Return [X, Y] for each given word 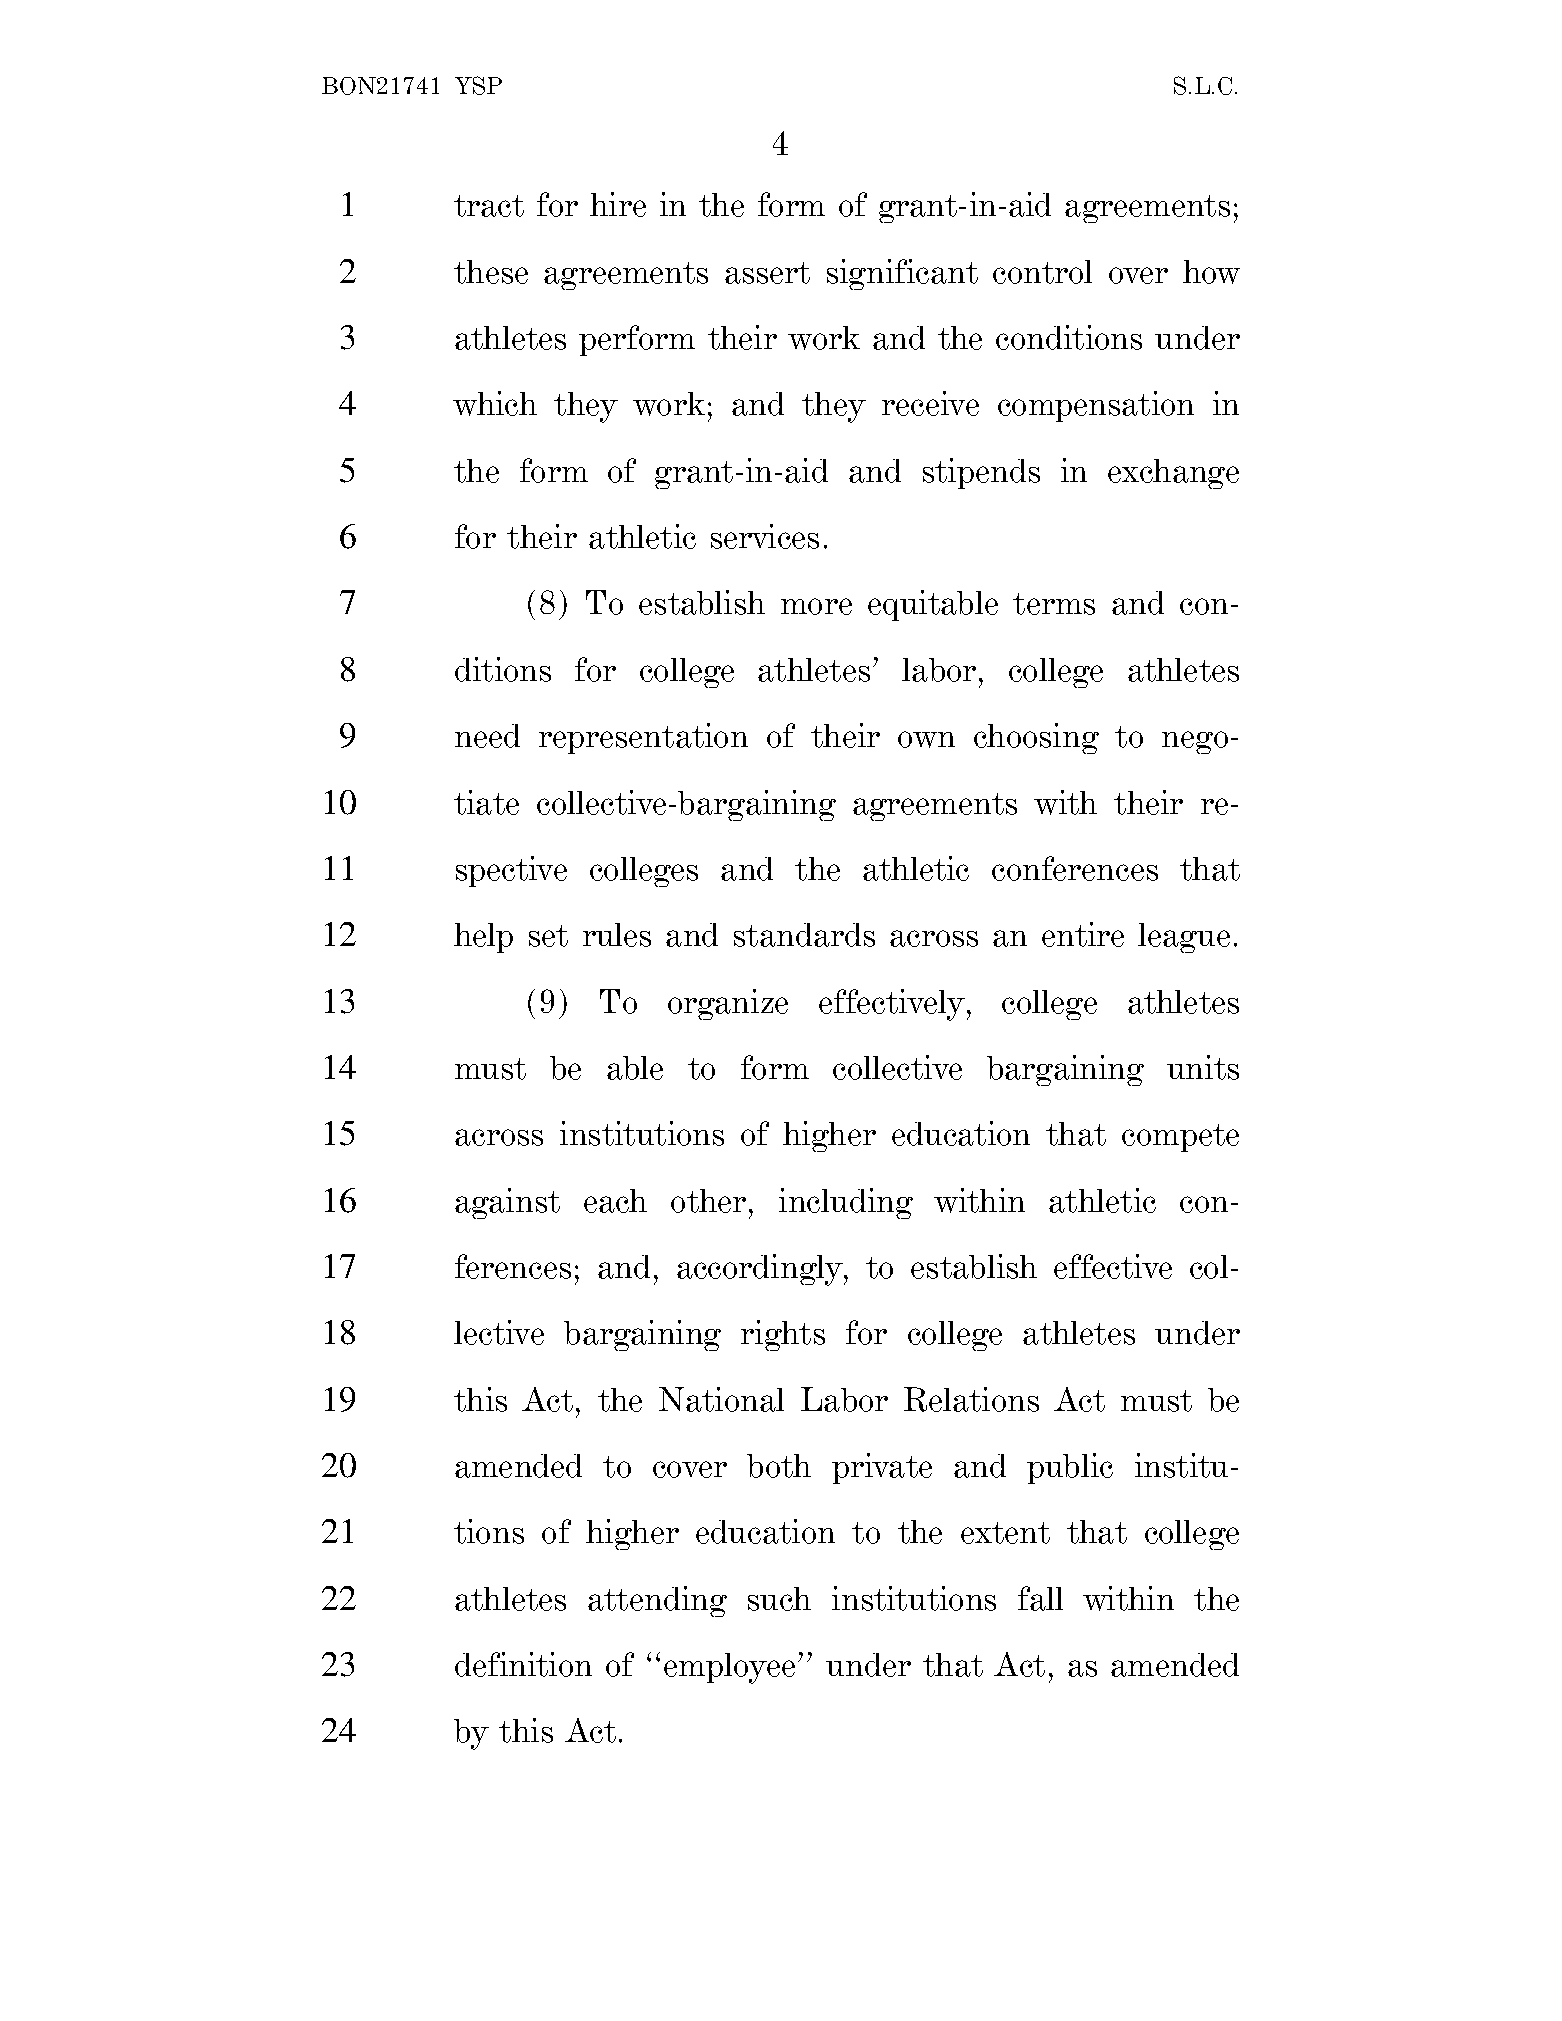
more [816, 606]
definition [523, 1664]
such [779, 1599]
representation [643, 738]
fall [1040, 1598]
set [548, 936]
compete [1180, 1138]
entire [1083, 934]
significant [902, 274]
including [846, 1203]
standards [804, 935]
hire [618, 204]
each [615, 1201]
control [1042, 272]
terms [1054, 604]
